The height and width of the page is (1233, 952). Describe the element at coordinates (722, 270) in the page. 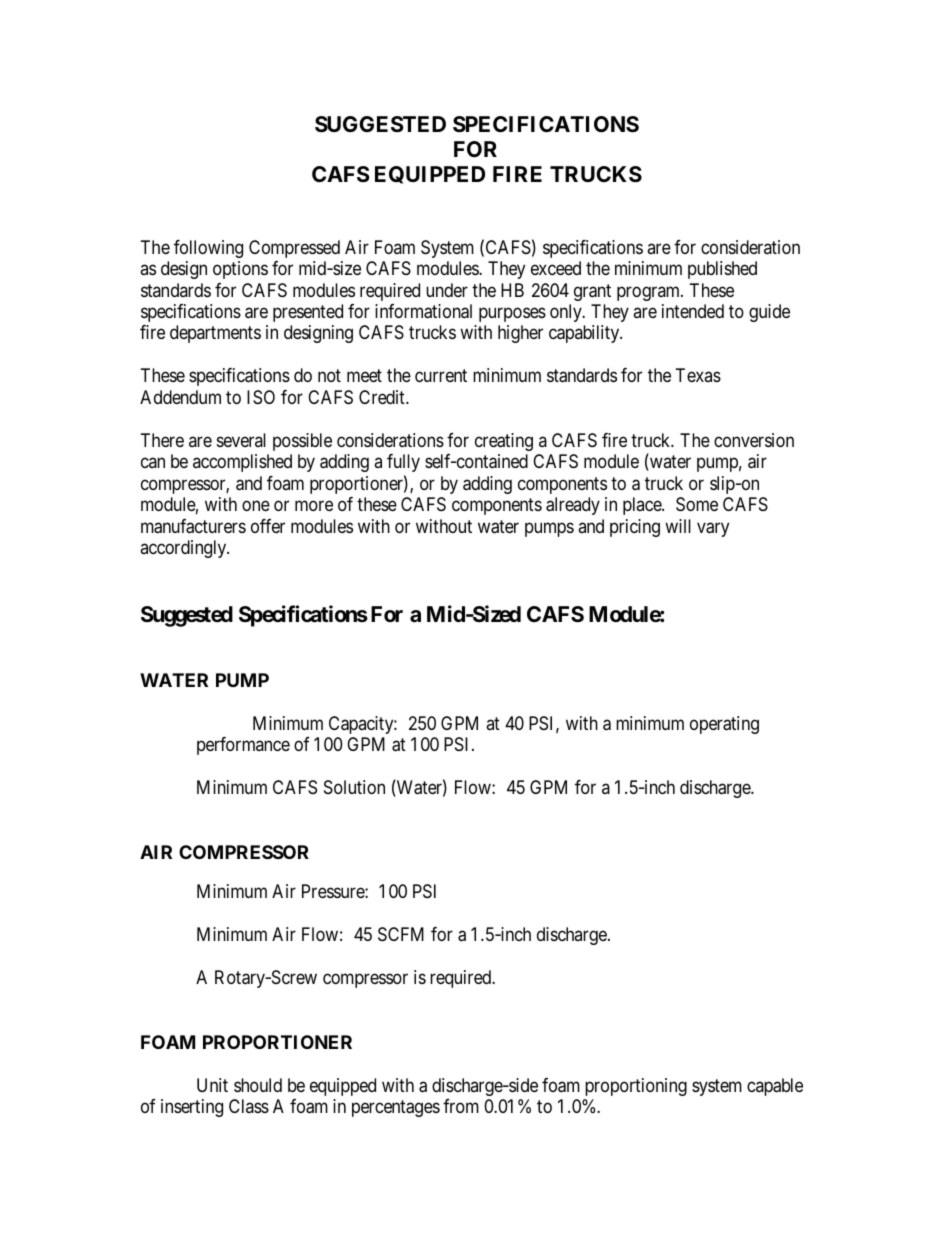

I see `published` at that location.
